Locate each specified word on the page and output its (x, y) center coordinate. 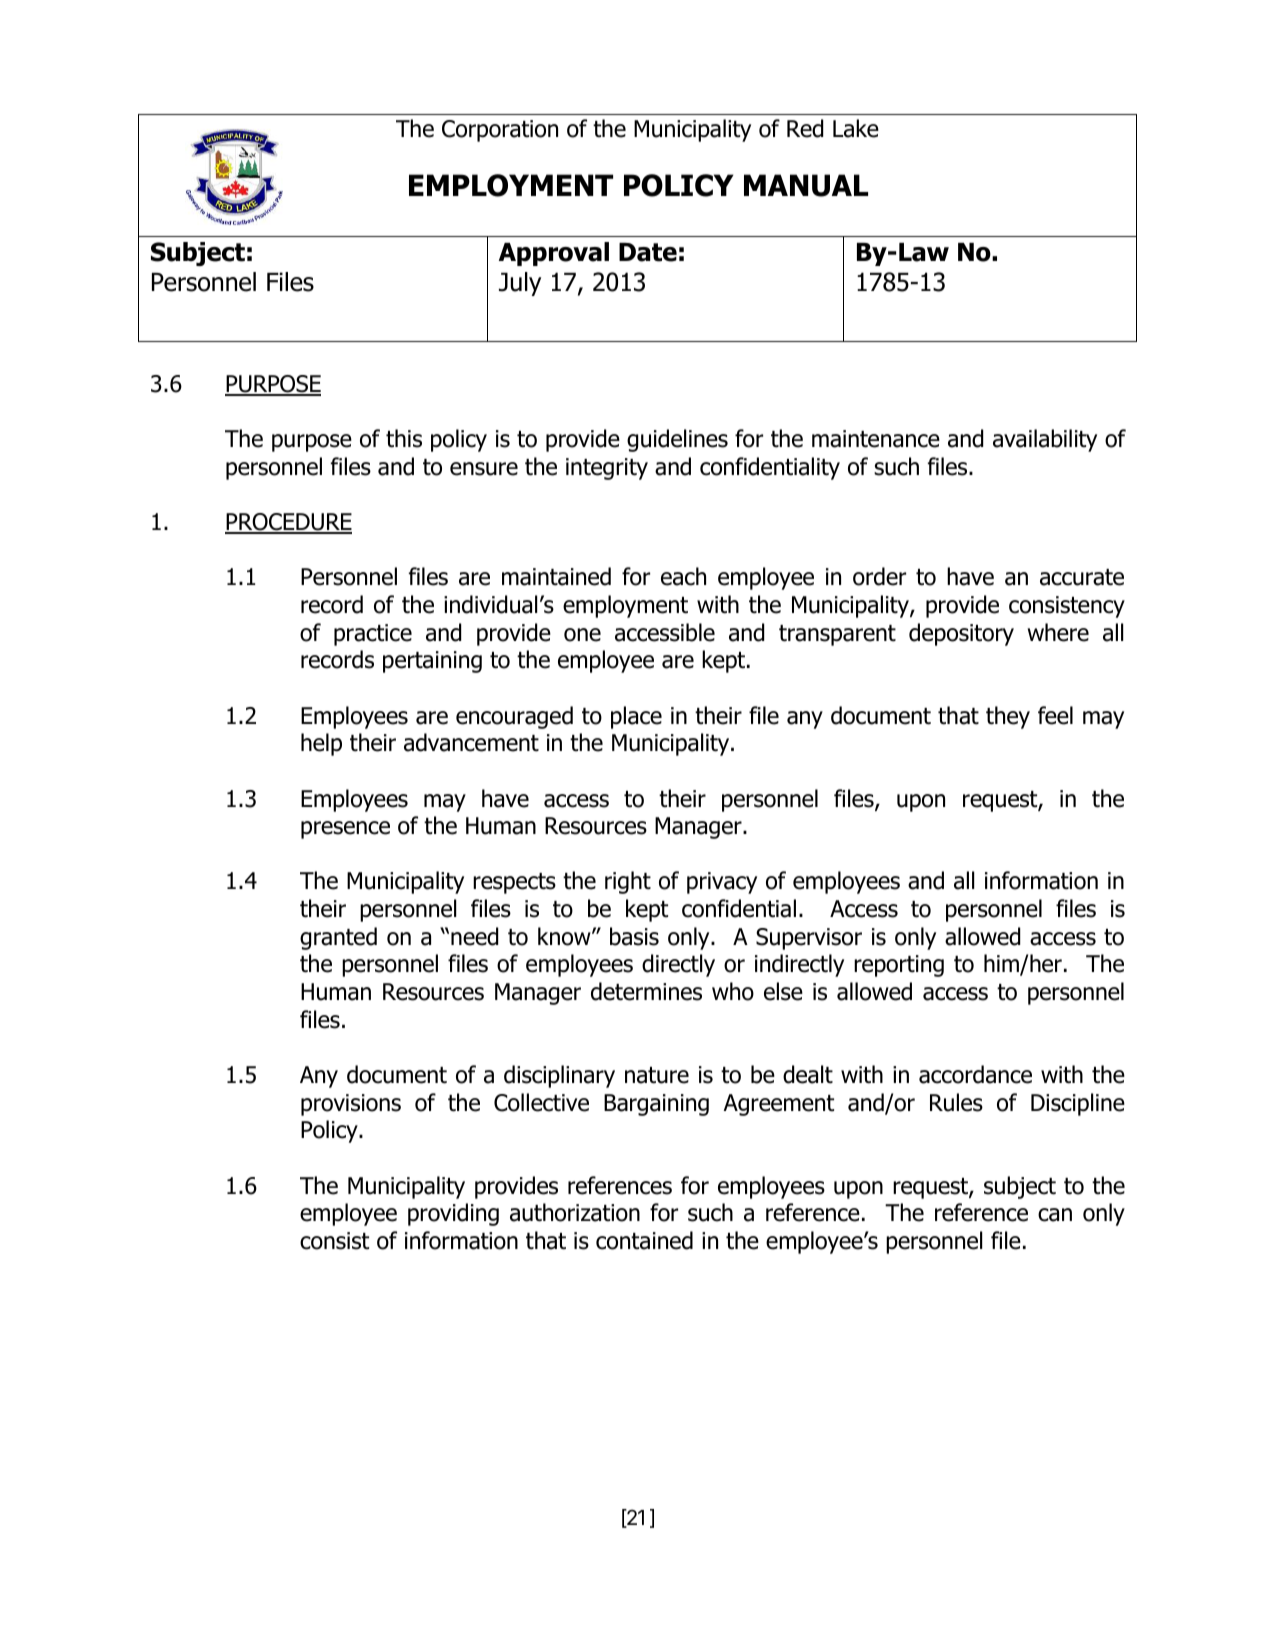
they (1008, 717)
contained (644, 1240)
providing (453, 1214)
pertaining (432, 662)
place (636, 717)
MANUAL (806, 185)
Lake (856, 128)
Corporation (500, 131)
